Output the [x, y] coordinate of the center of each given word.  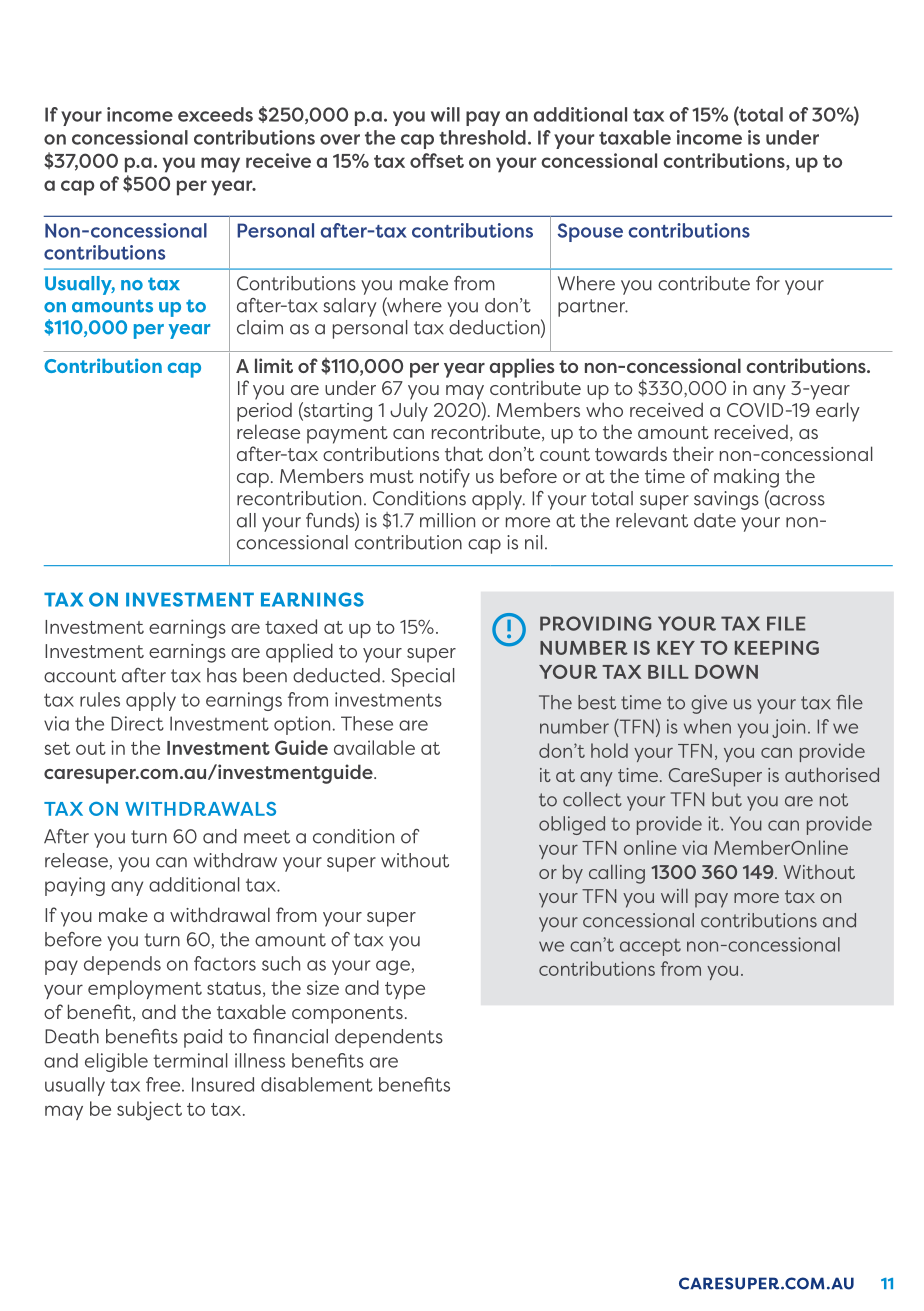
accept [650, 947]
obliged [572, 825]
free [164, 1084]
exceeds [215, 114]
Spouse [590, 232]
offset [437, 160]
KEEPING [777, 647]
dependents [389, 1038]
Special [423, 677]
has [222, 675]
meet [267, 837]
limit [274, 365]
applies [522, 368]
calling [617, 874]
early [838, 412]
